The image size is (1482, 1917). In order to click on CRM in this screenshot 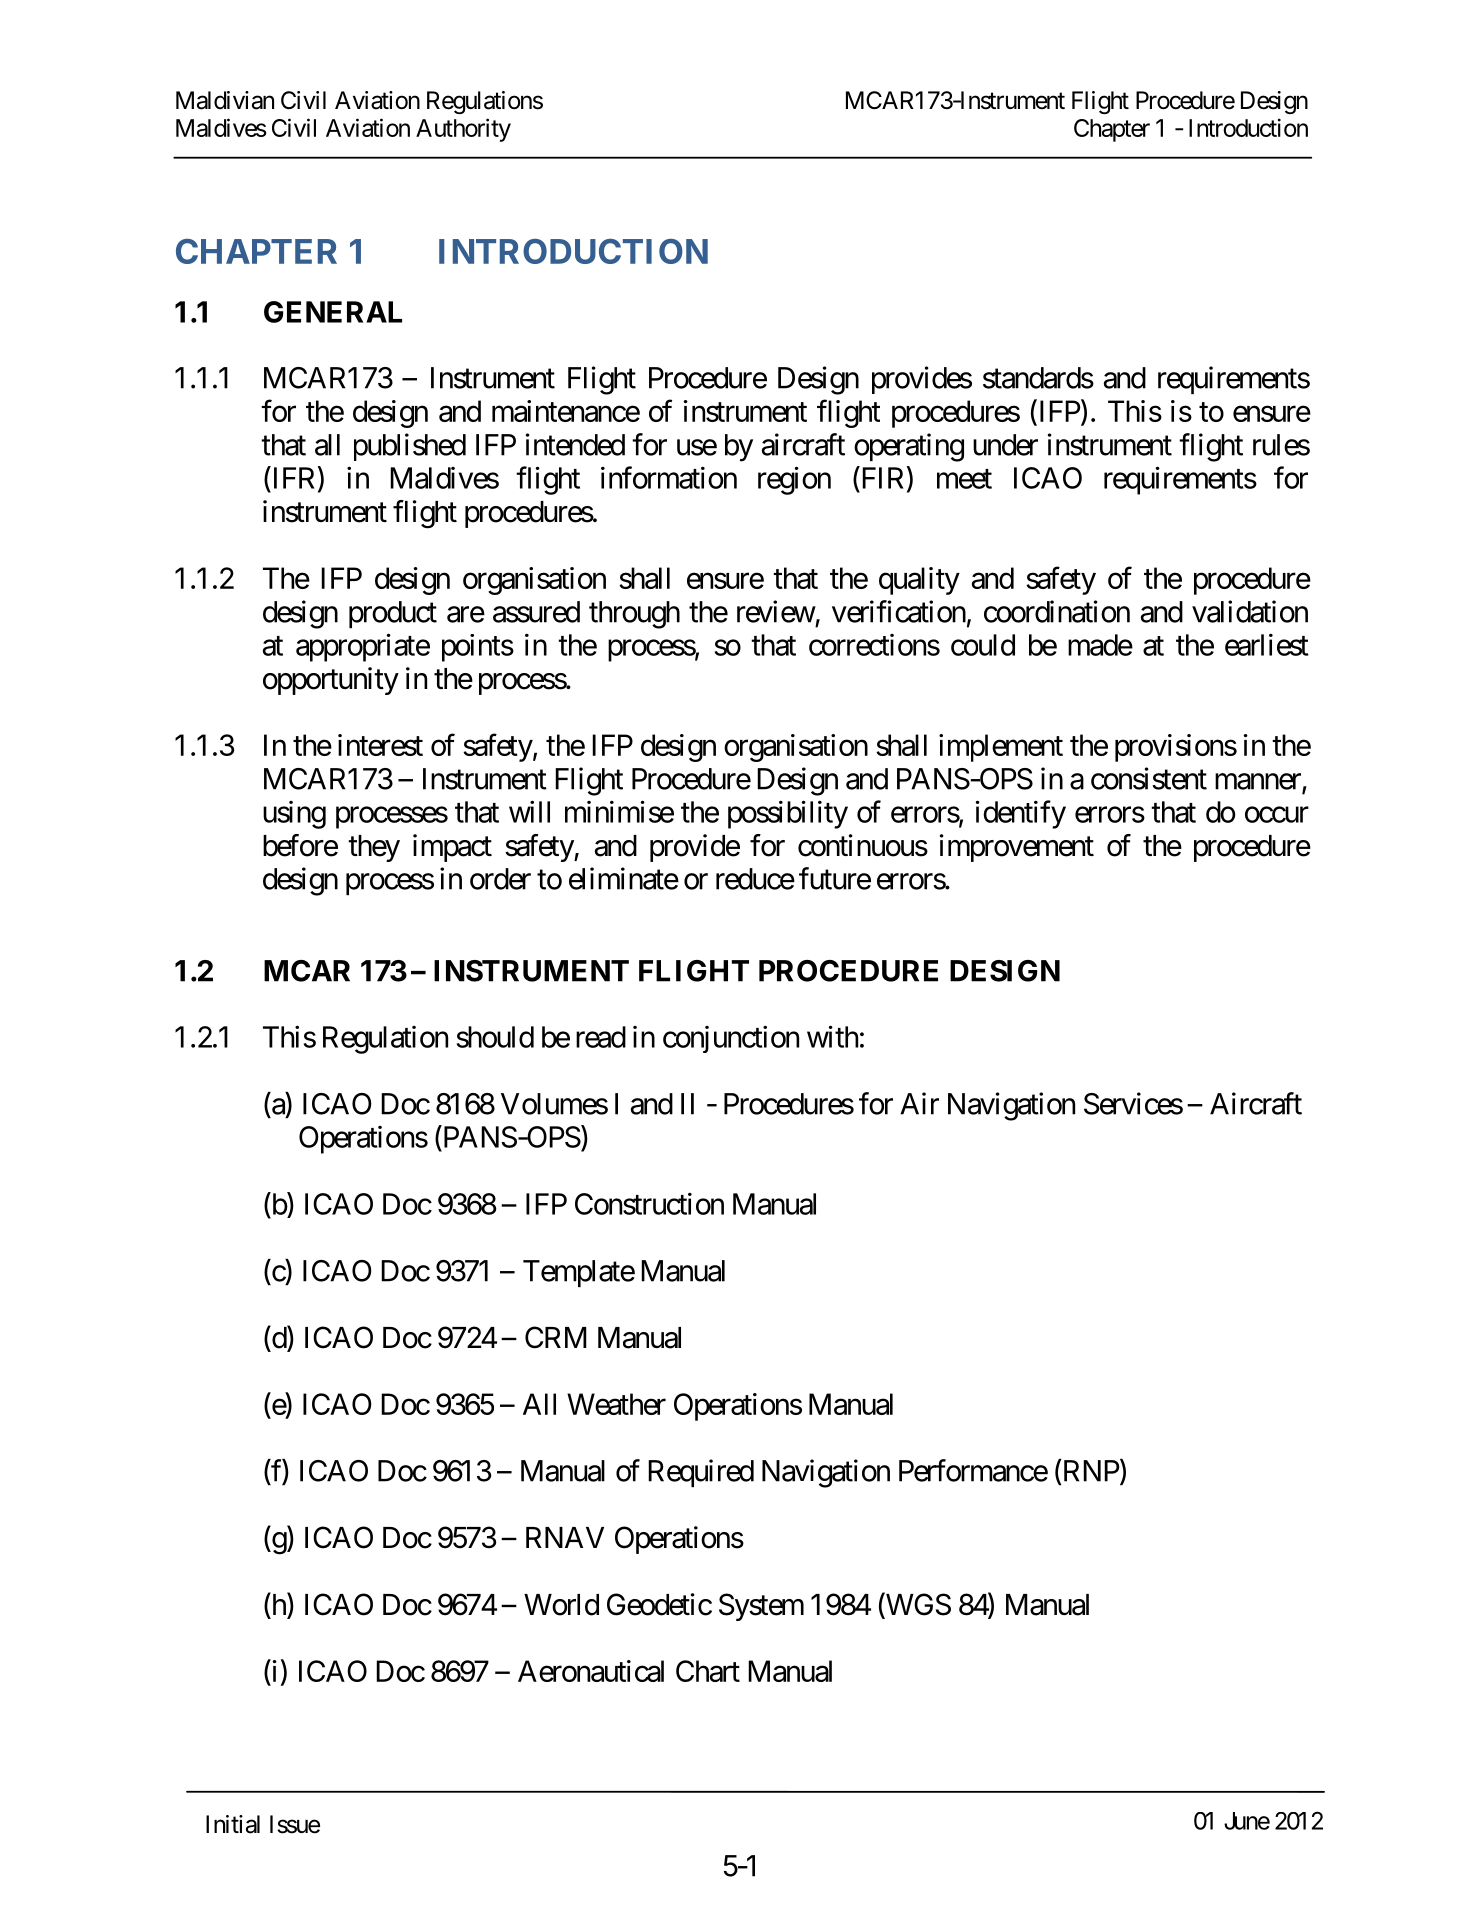, I will do `click(556, 1337)`.
